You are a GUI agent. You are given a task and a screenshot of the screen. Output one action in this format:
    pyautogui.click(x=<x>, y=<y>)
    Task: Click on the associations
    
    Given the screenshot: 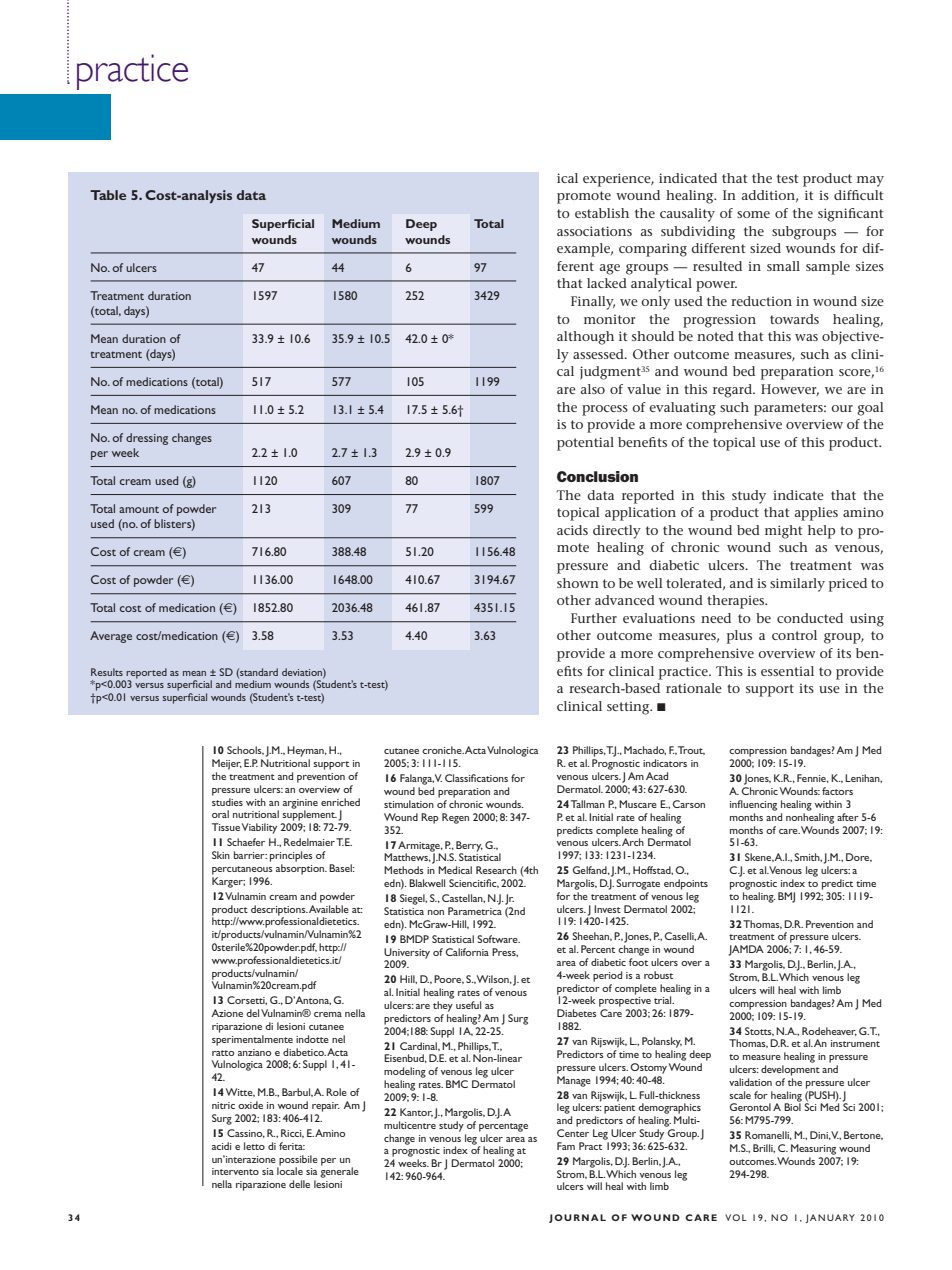 What is the action you would take?
    pyautogui.click(x=594, y=231)
